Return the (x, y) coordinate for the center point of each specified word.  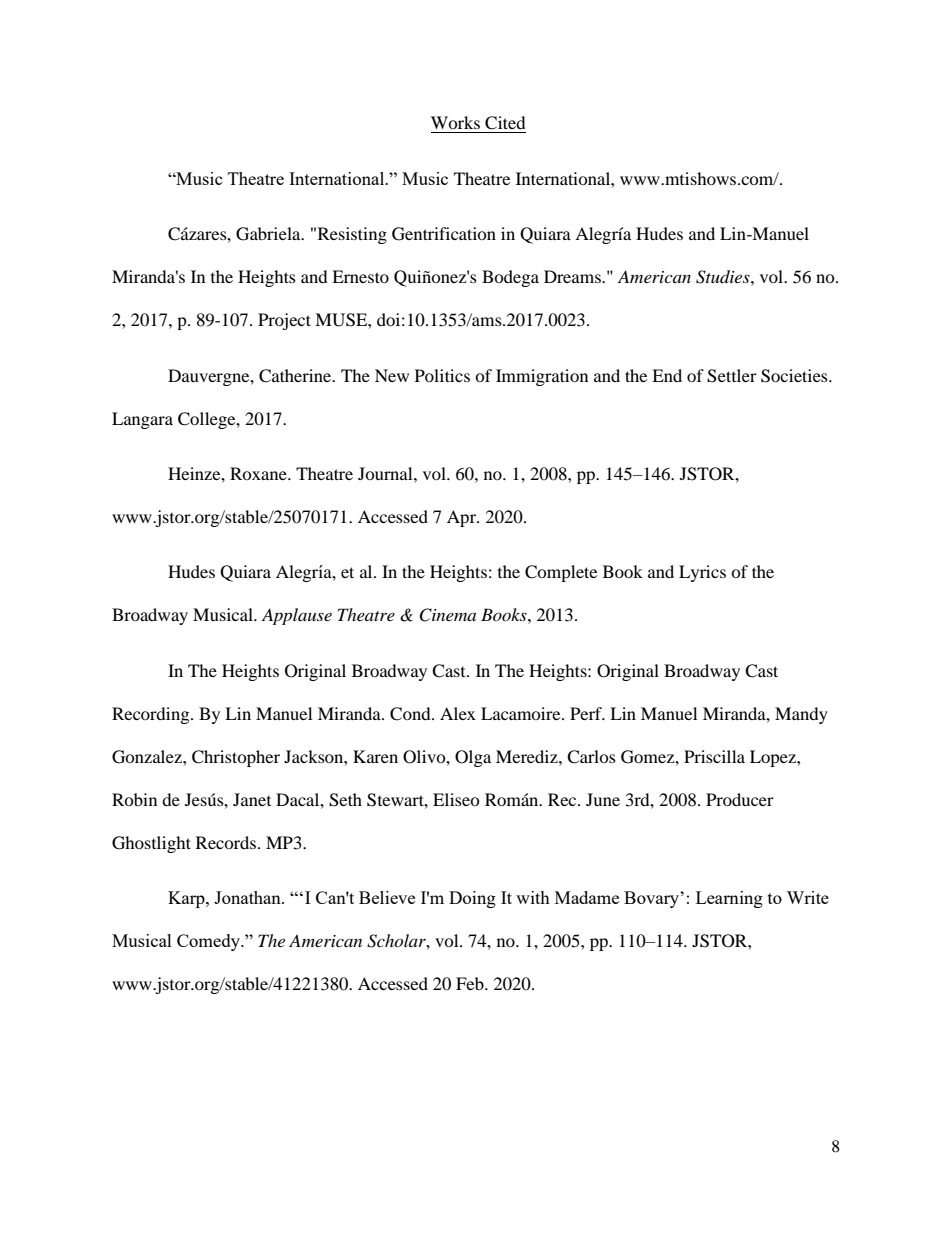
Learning (729, 899)
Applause (297, 616)
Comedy (209, 942)
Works (455, 122)
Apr (462, 518)
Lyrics (702, 573)
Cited (505, 123)
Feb (471, 983)
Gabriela (269, 234)
